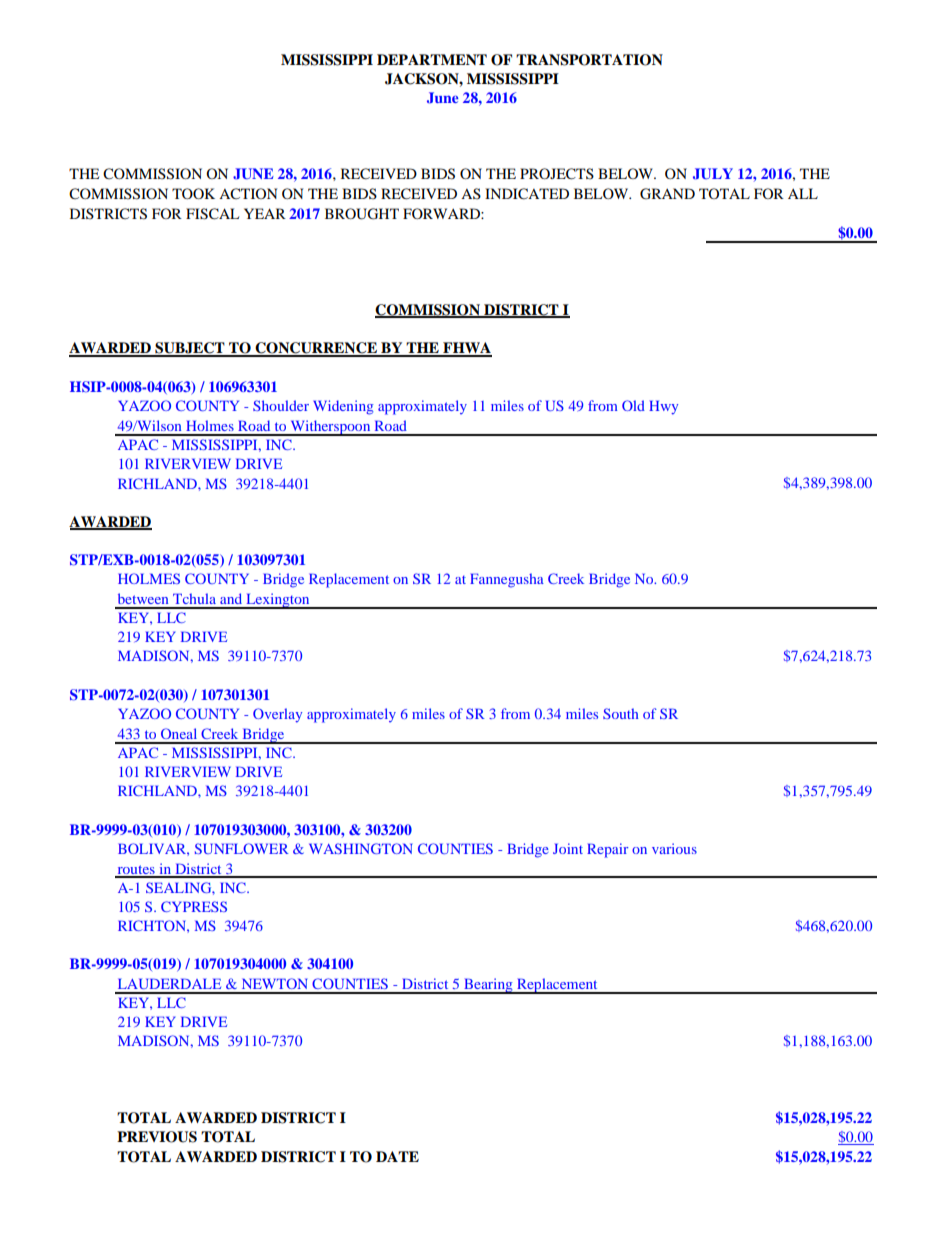  Describe the element at coordinates (248, 194) in the screenshot. I see `ACTION` at that location.
